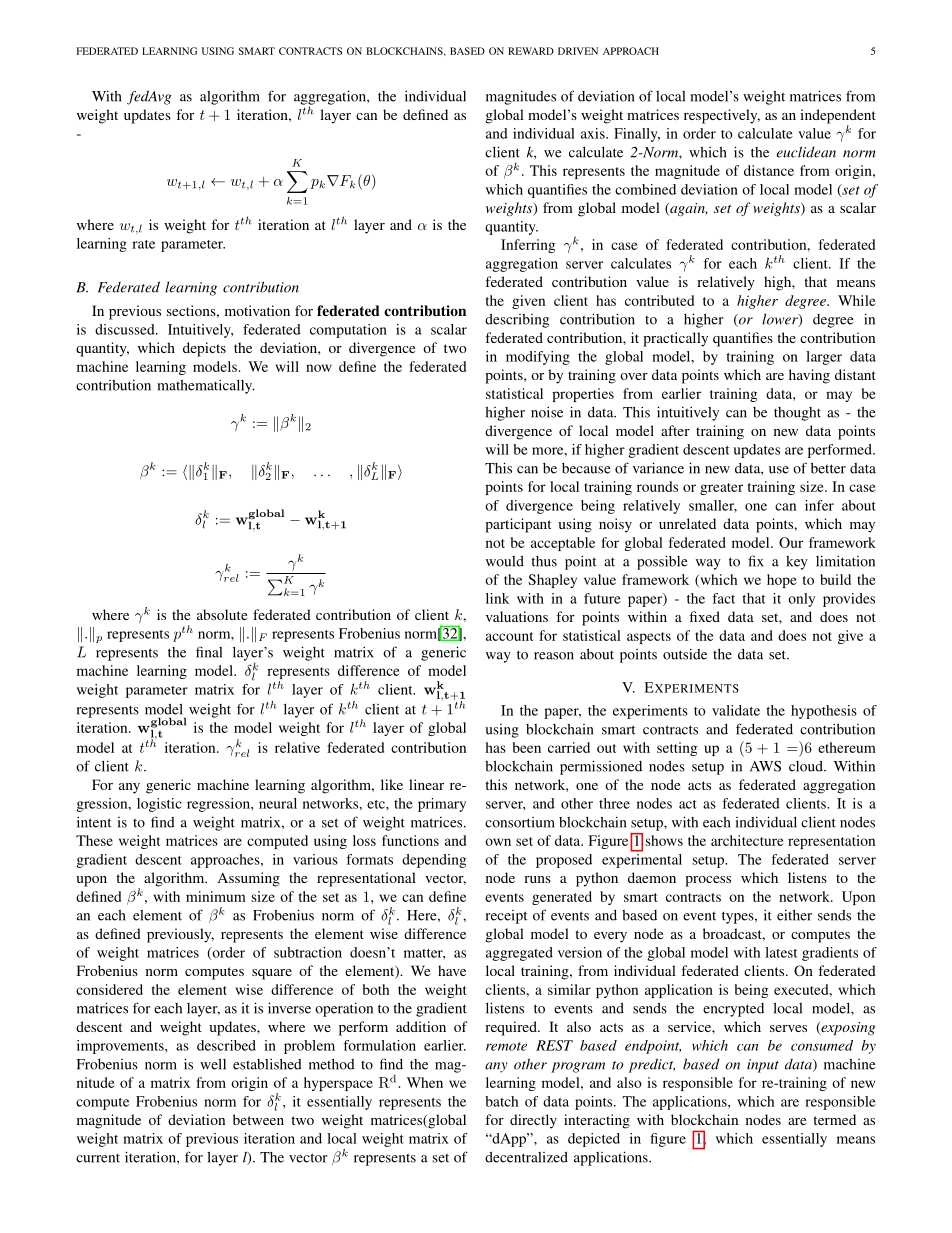 This image has height=1233, width=952. Describe the element at coordinates (257, 310) in the image. I see `motivation` at that location.
